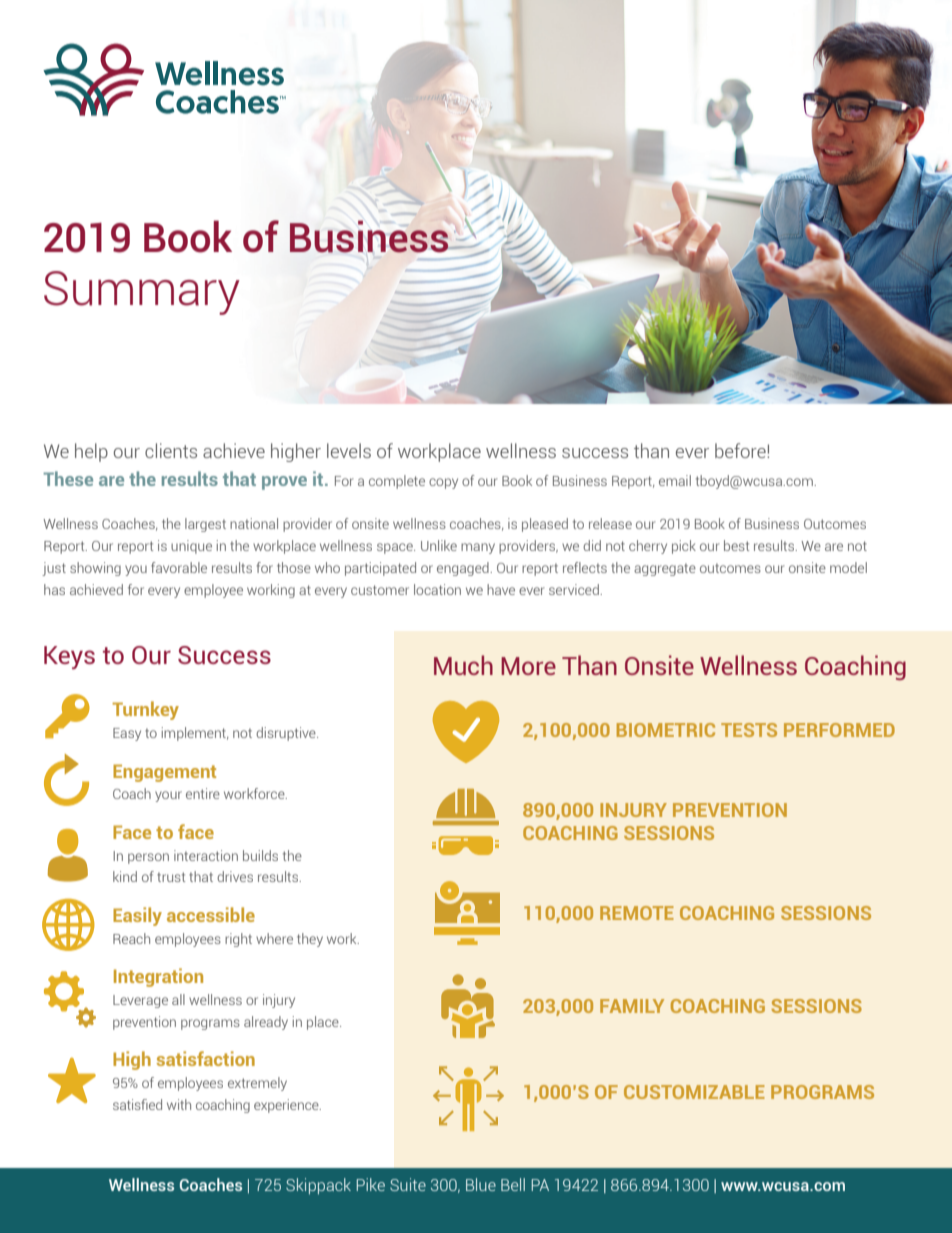 The image size is (952, 1233). Describe the element at coordinates (127, 734) in the page. I see `Easy` at that location.
